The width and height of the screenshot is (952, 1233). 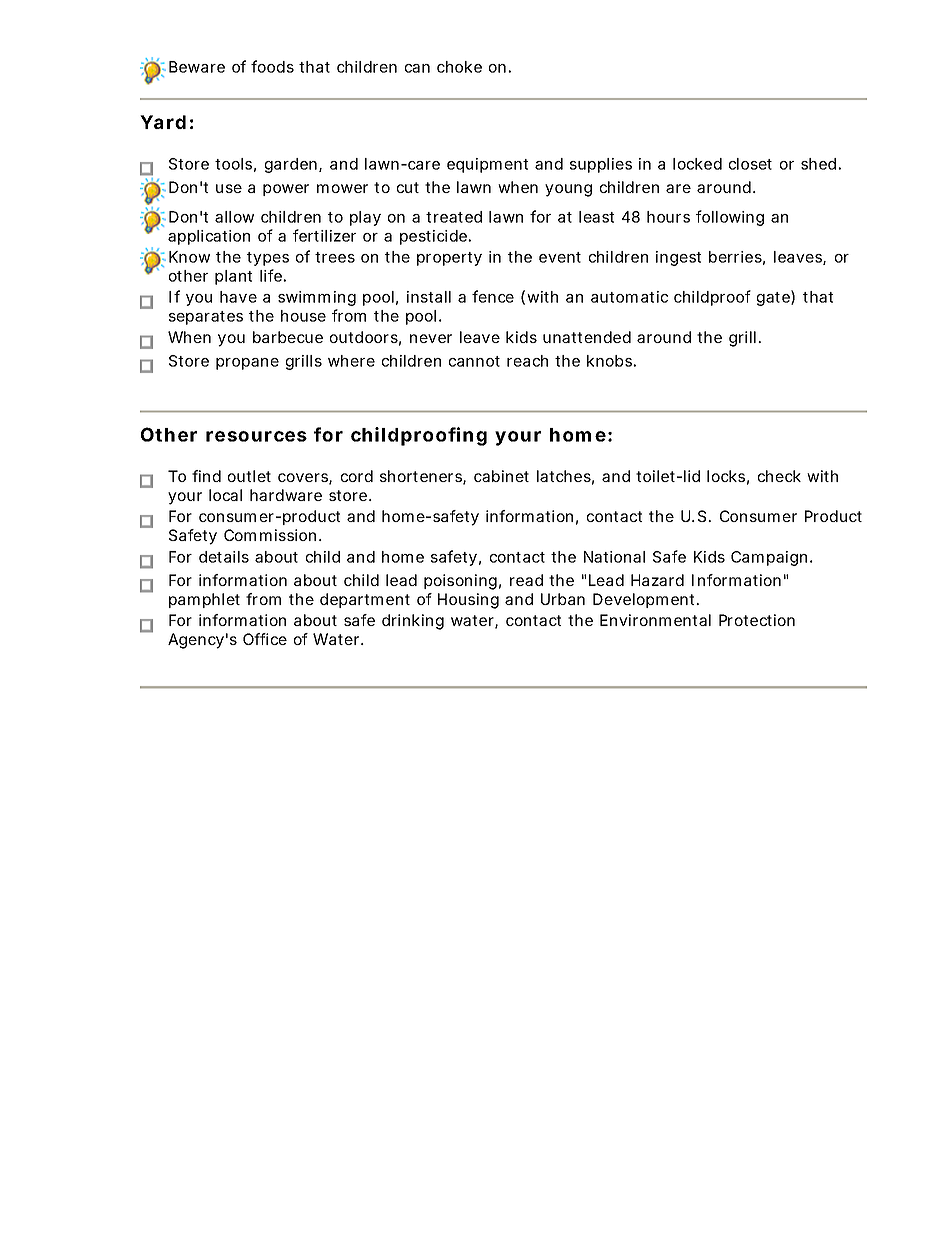 I want to click on foods, so click(x=272, y=66).
